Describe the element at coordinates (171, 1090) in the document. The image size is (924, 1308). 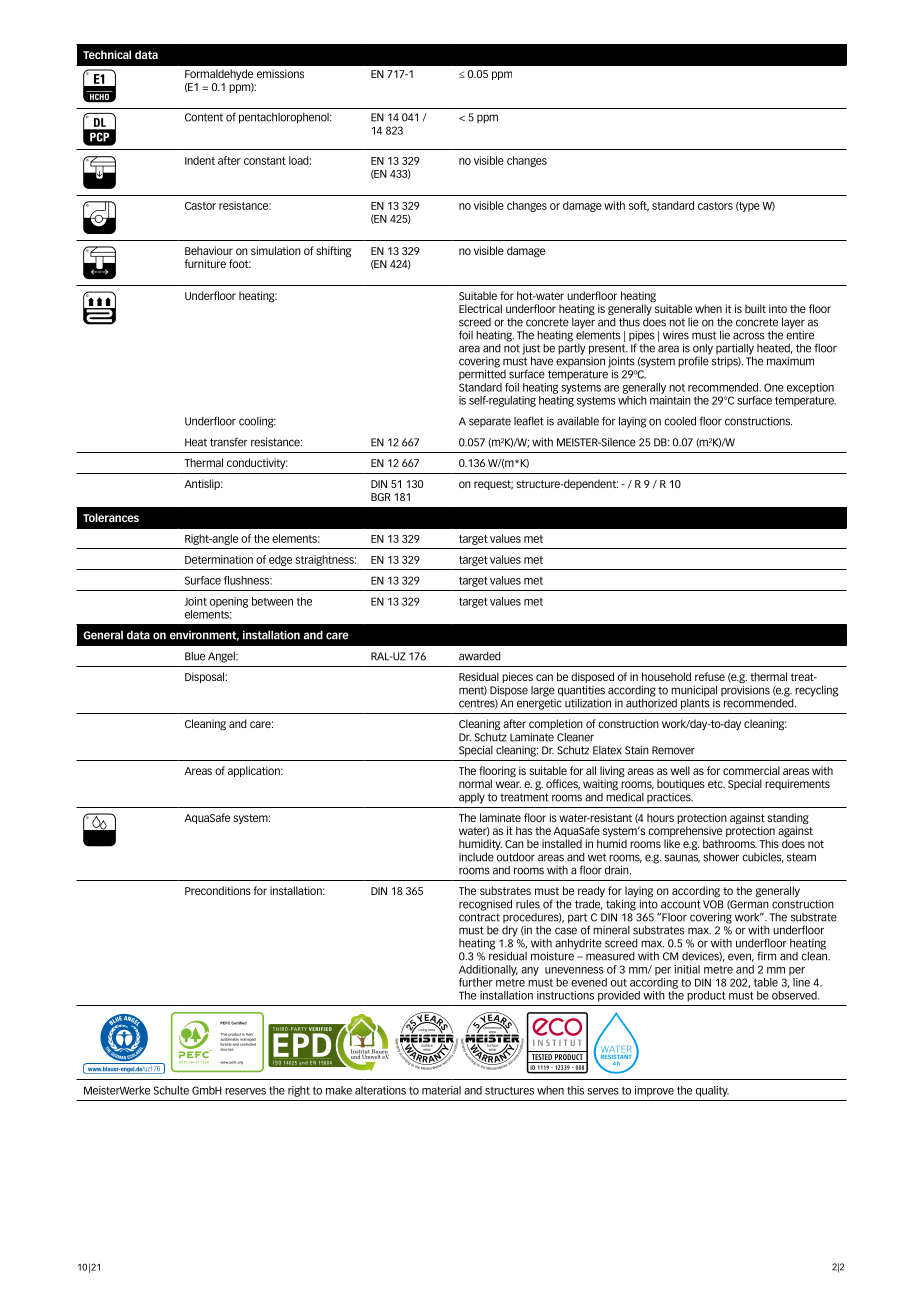
I see `Schulte` at that location.
